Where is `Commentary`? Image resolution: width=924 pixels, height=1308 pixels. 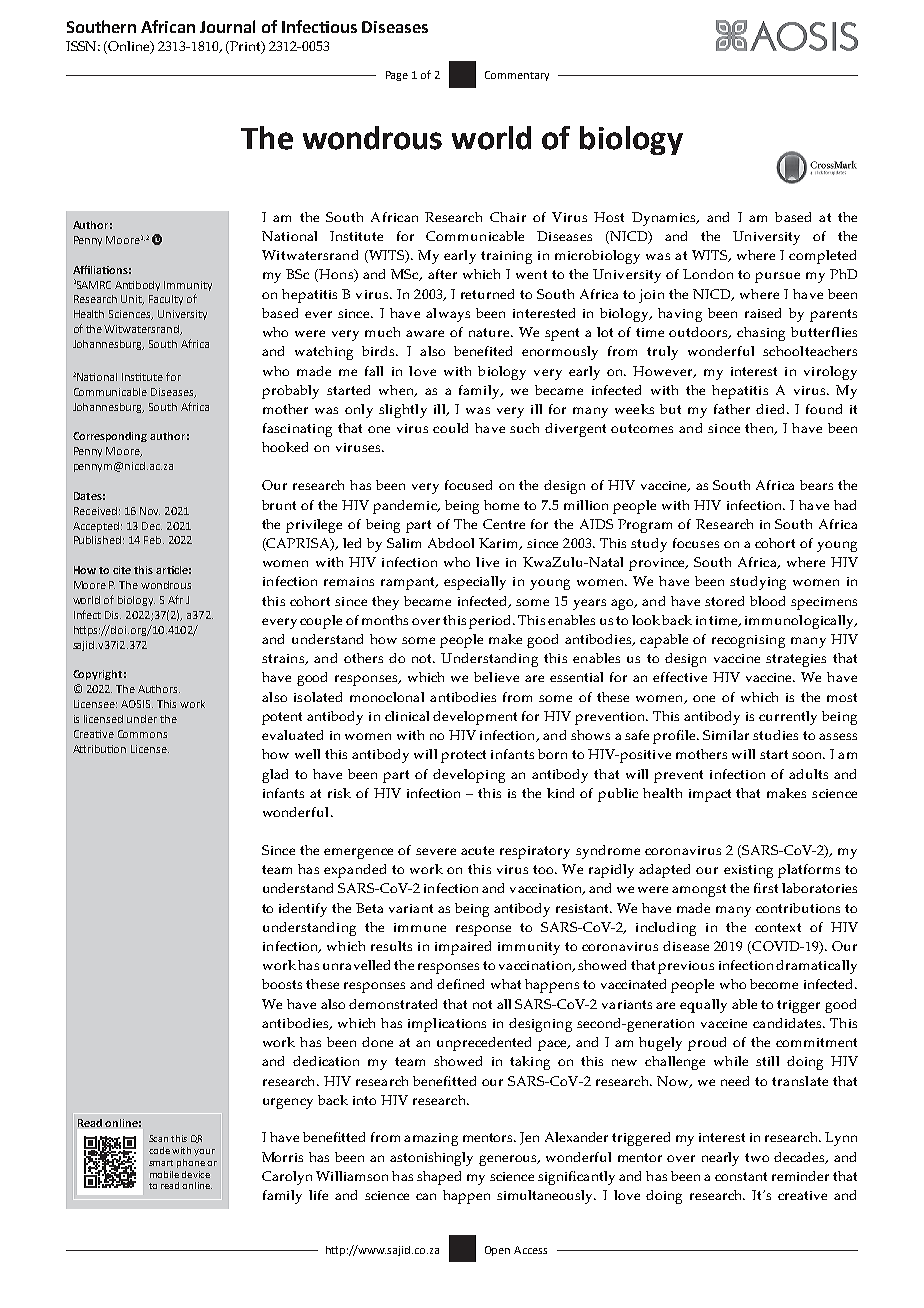 Commentary is located at coordinates (517, 76).
